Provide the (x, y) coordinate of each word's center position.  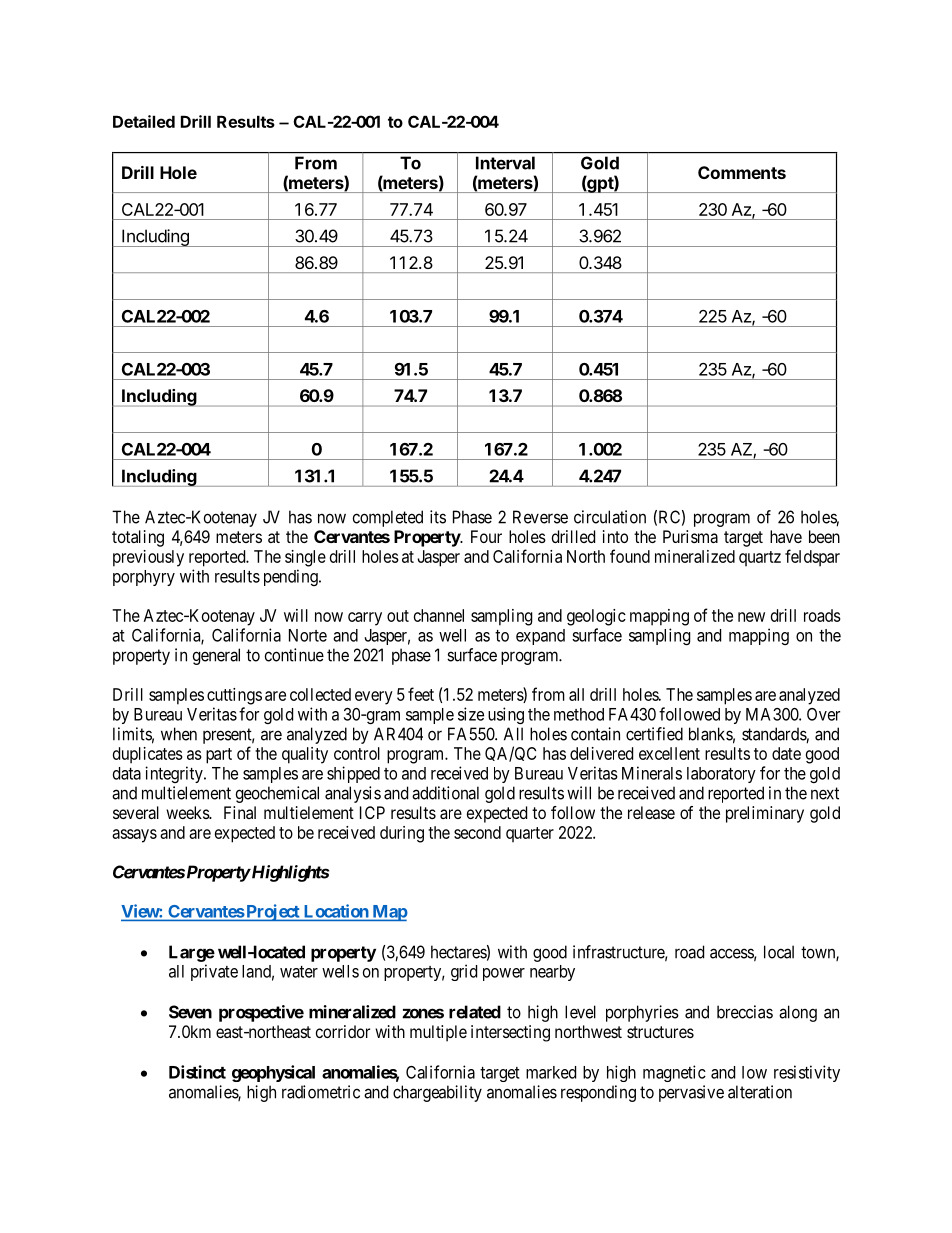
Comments (742, 172)
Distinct (197, 1072)
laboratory (721, 775)
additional (445, 793)
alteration (760, 1092)
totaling (138, 538)
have (786, 536)
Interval (505, 163)
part (219, 756)
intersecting (510, 1033)
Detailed (144, 121)
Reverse (540, 517)
